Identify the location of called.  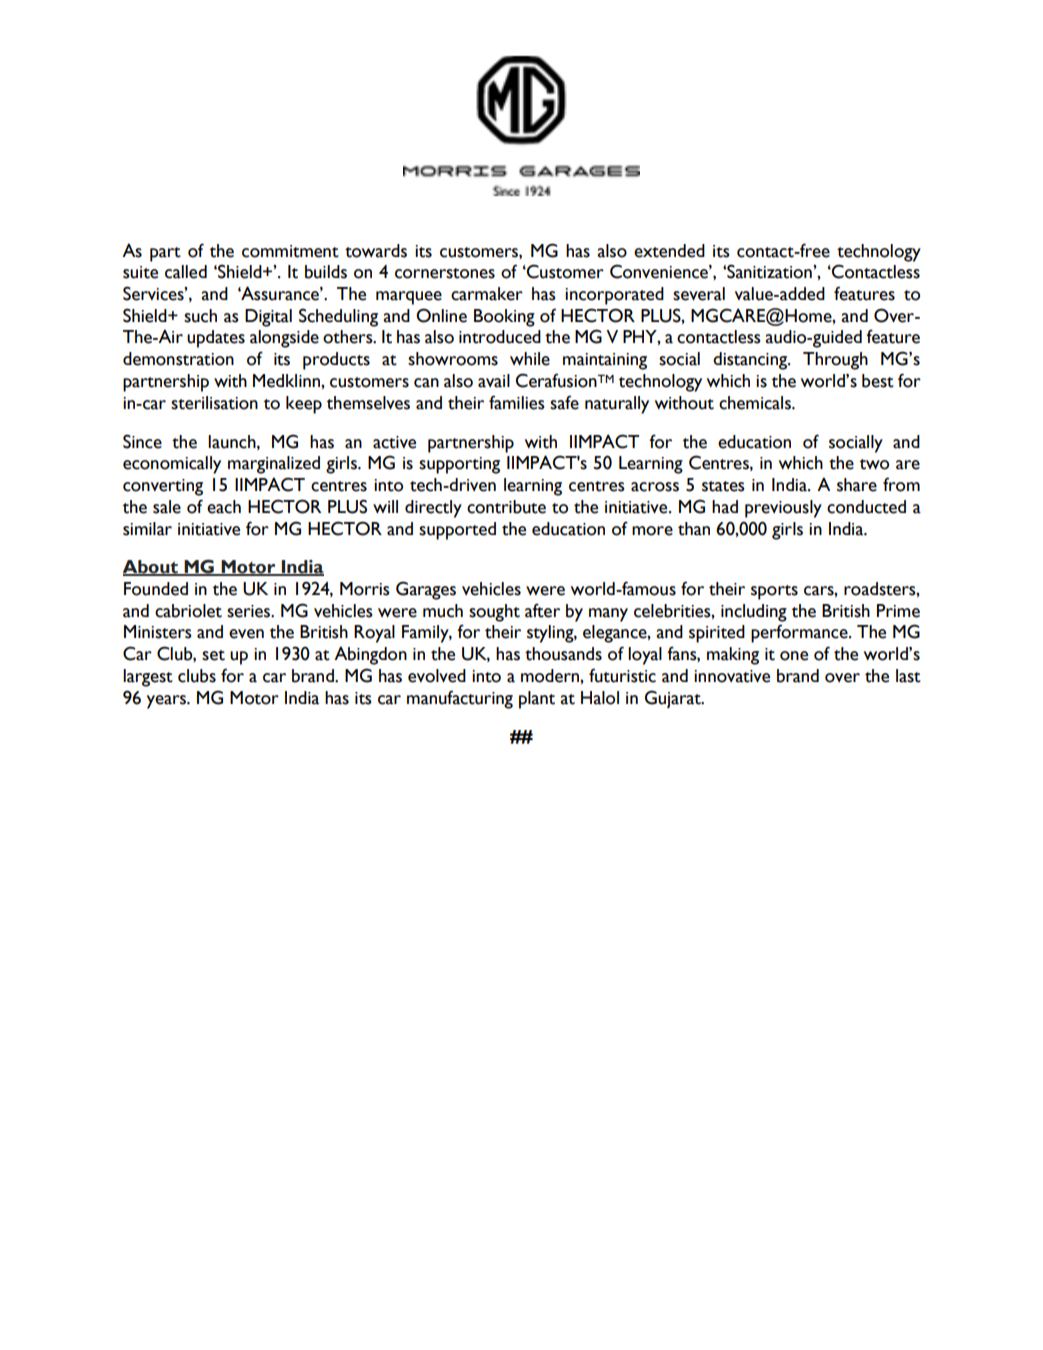
(186, 272).
